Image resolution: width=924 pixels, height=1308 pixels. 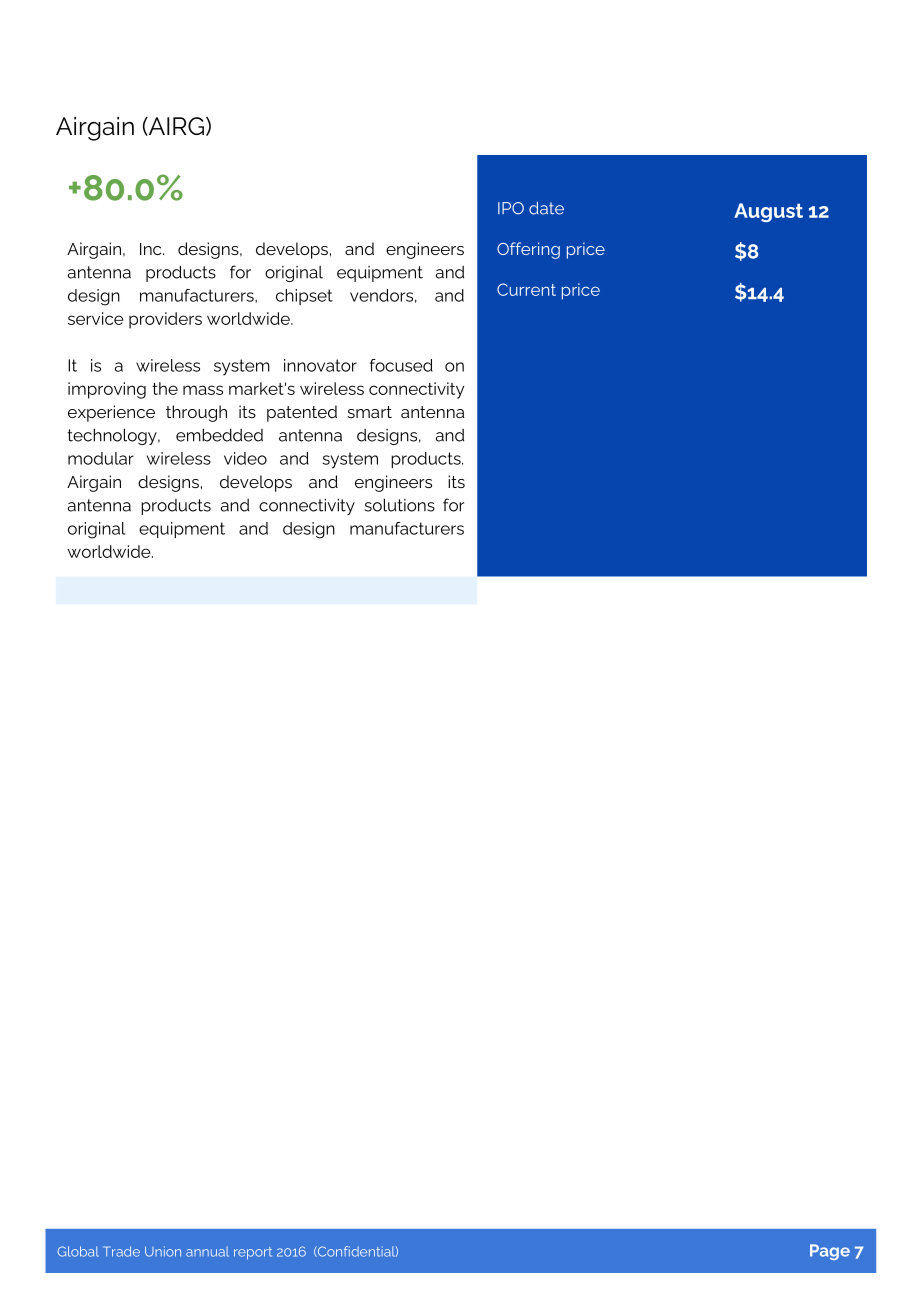 What do you see at coordinates (253, 1253) in the screenshot?
I see `report` at bounding box center [253, 1253].
